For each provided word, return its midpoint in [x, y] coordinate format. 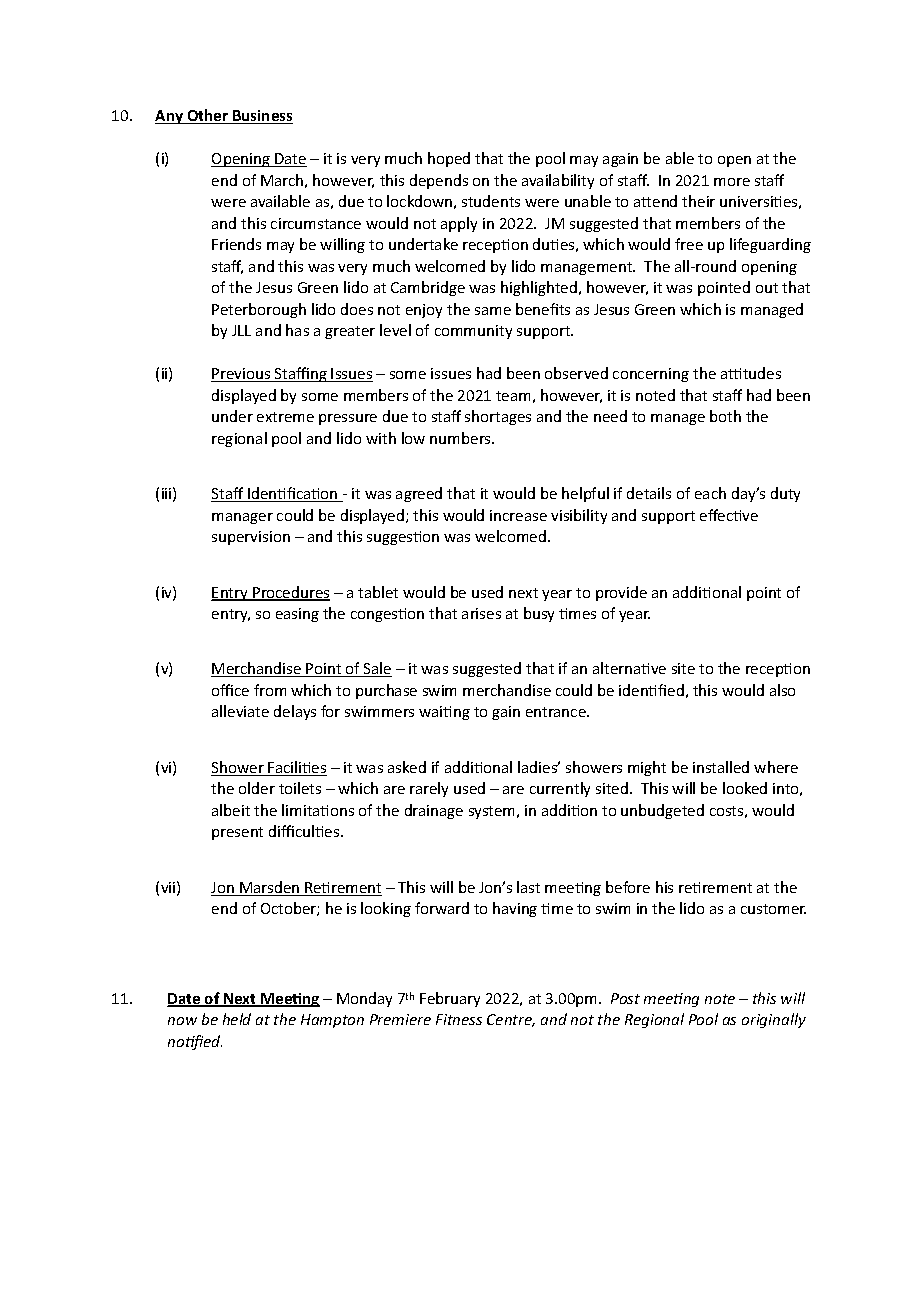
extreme [285, 417]
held [237, 1019]
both [725, 416]
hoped [449, 159]
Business [262, 117]
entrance [557, 712]
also [782, 690]
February [450, 999]
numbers [461, 438]
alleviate [240, 711]
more [732, 182]
